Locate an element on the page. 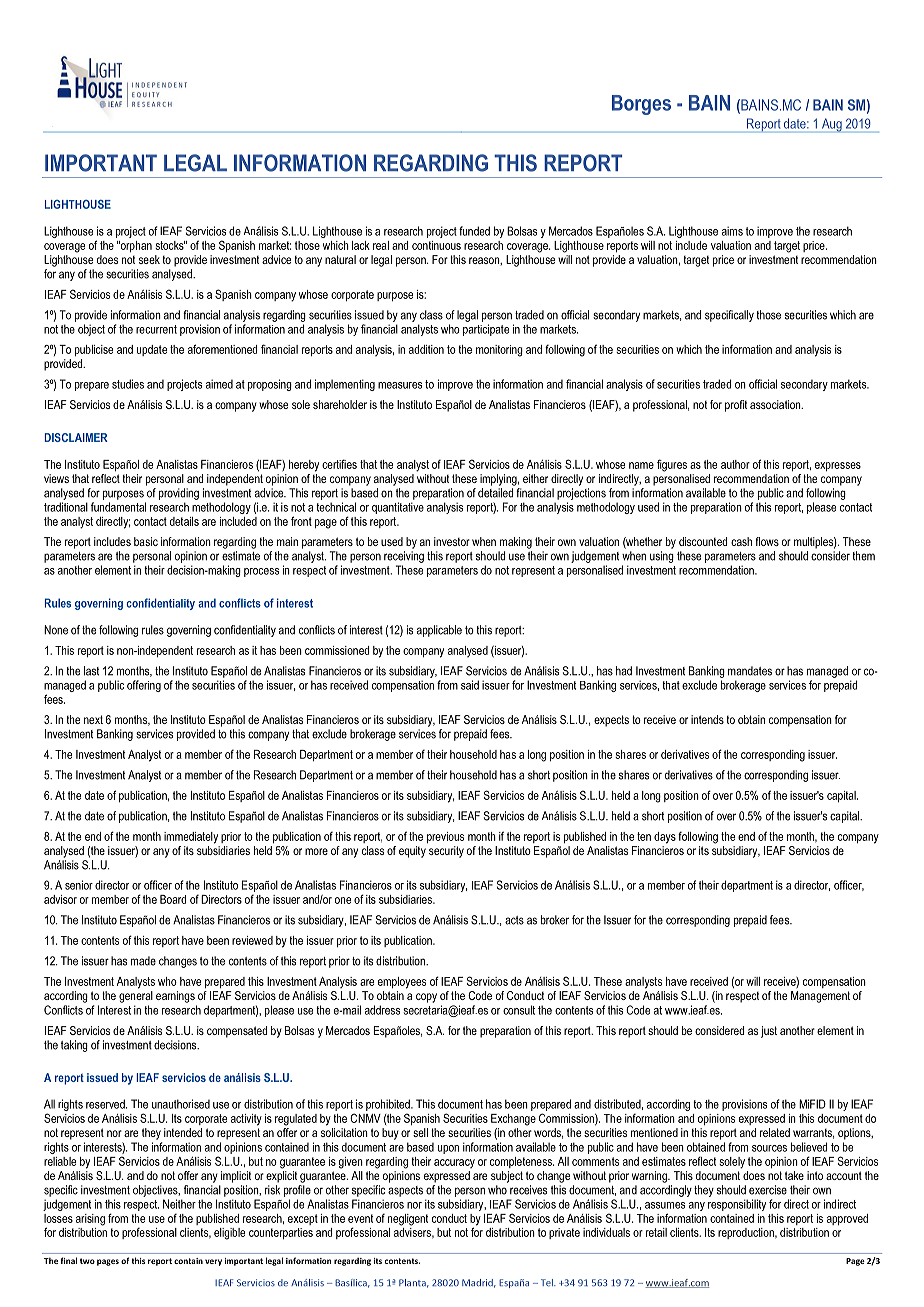  Board is located at coordinates (173, 899).
